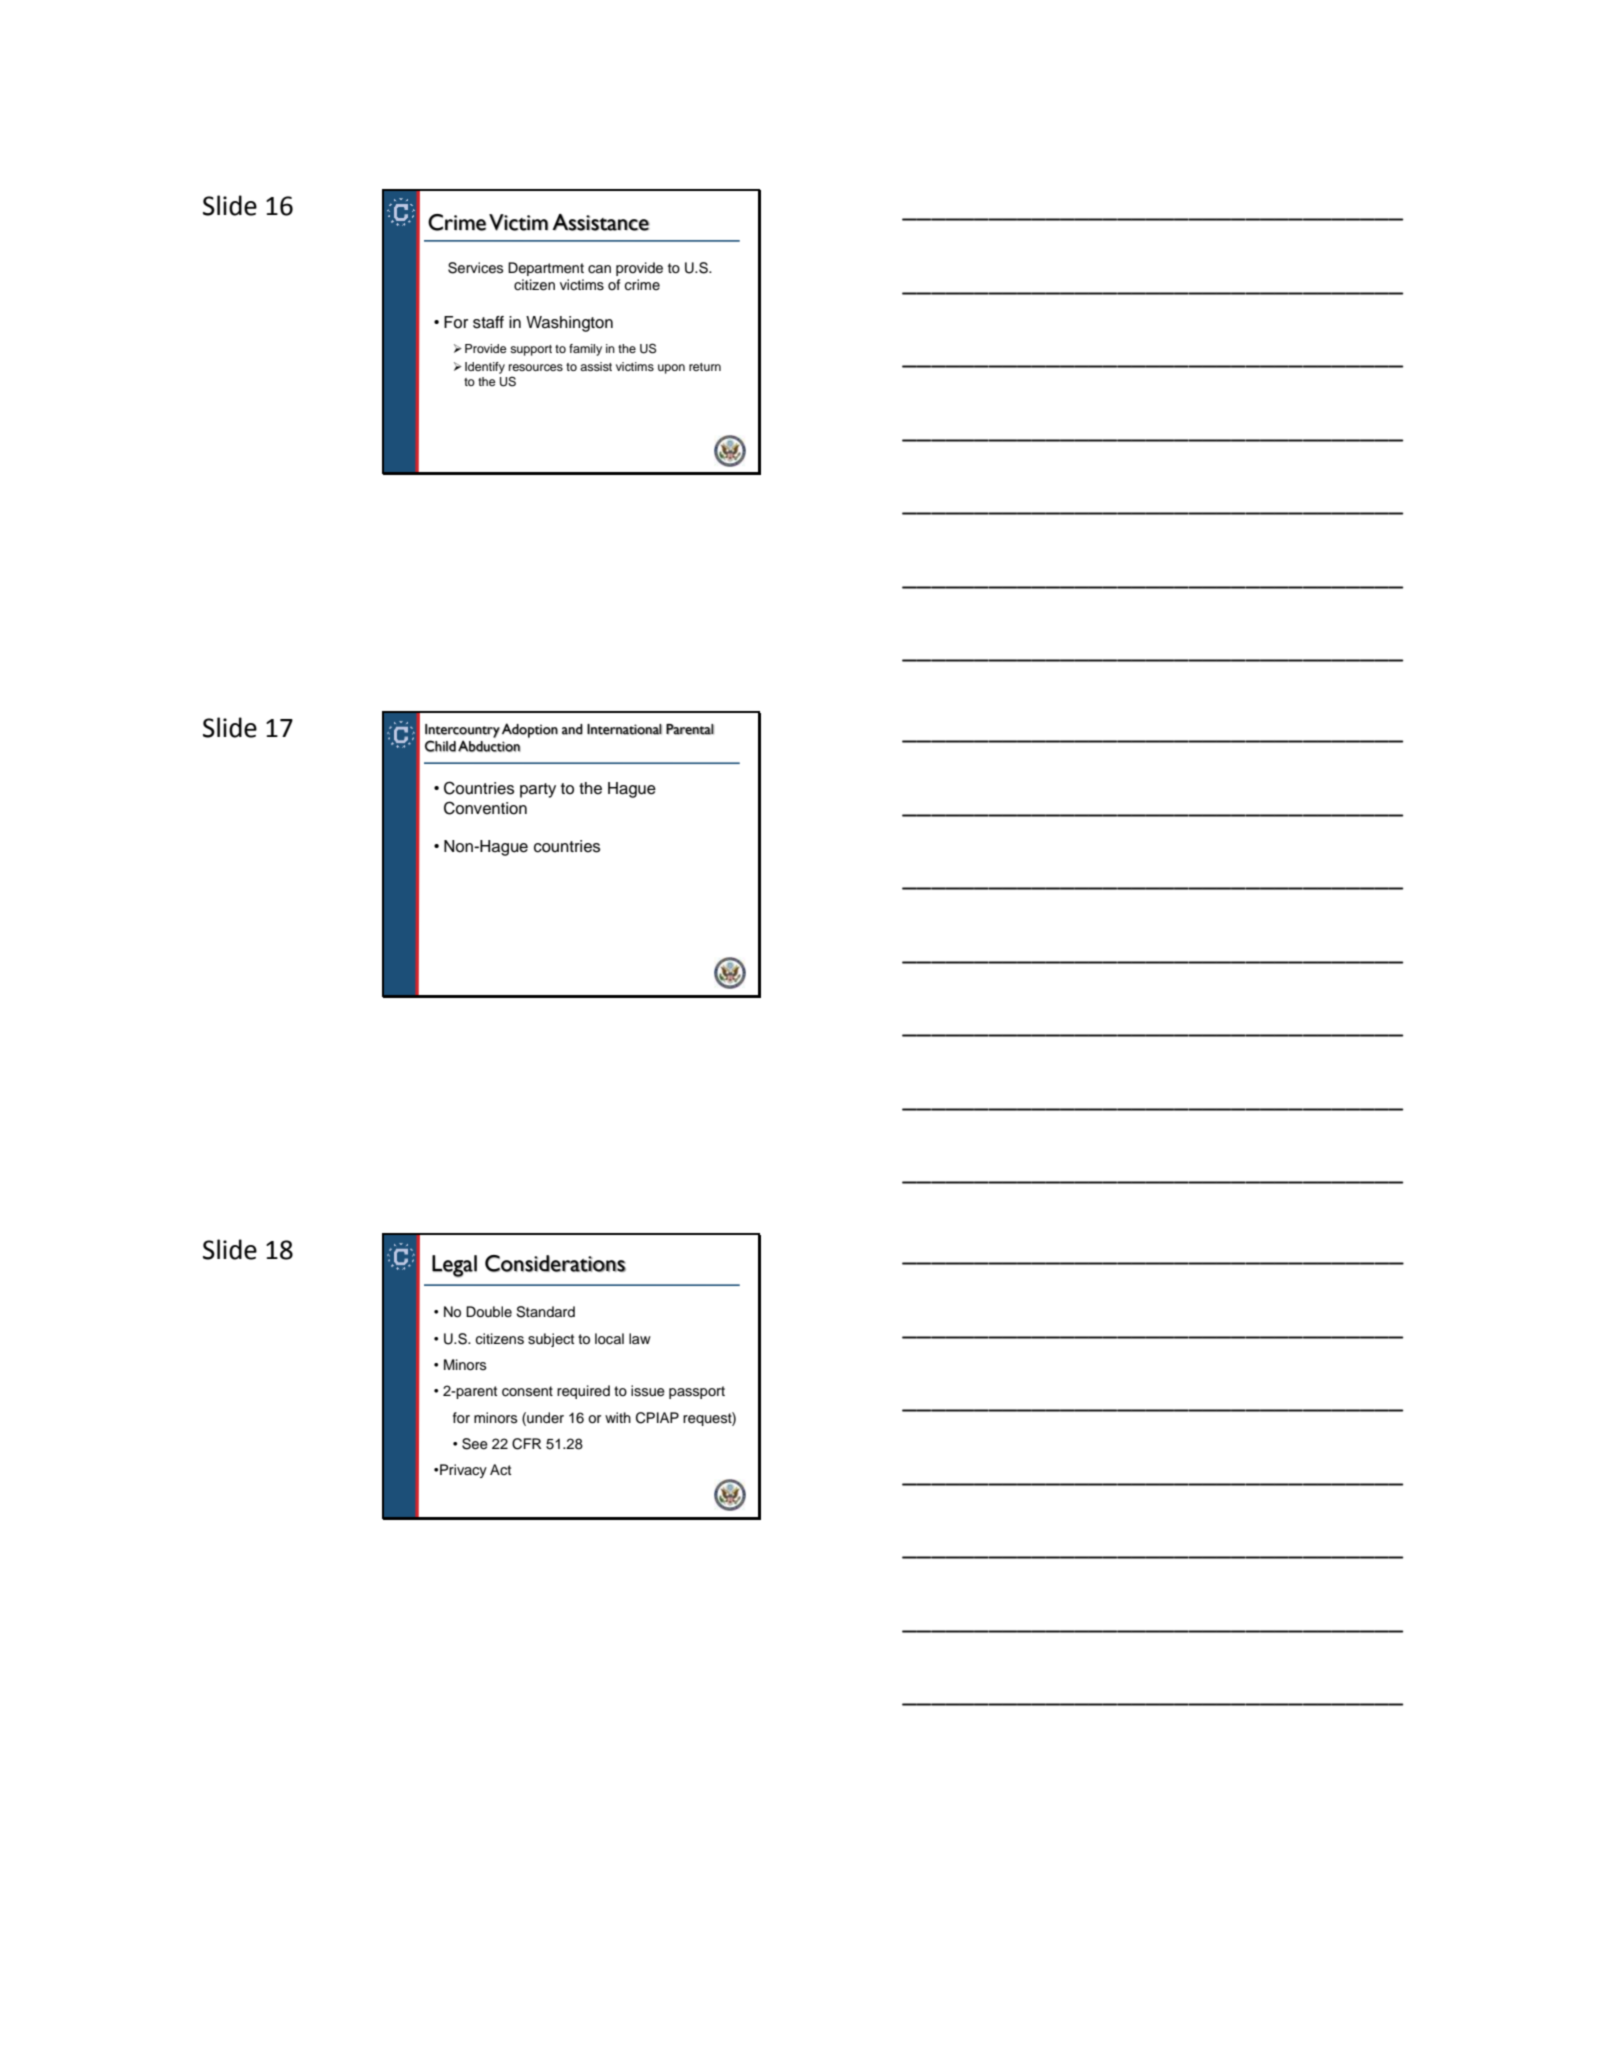  What do you see at coordinates (671, 369) in the screenshot?
I see `upon` at bounding box center [671, 369].
